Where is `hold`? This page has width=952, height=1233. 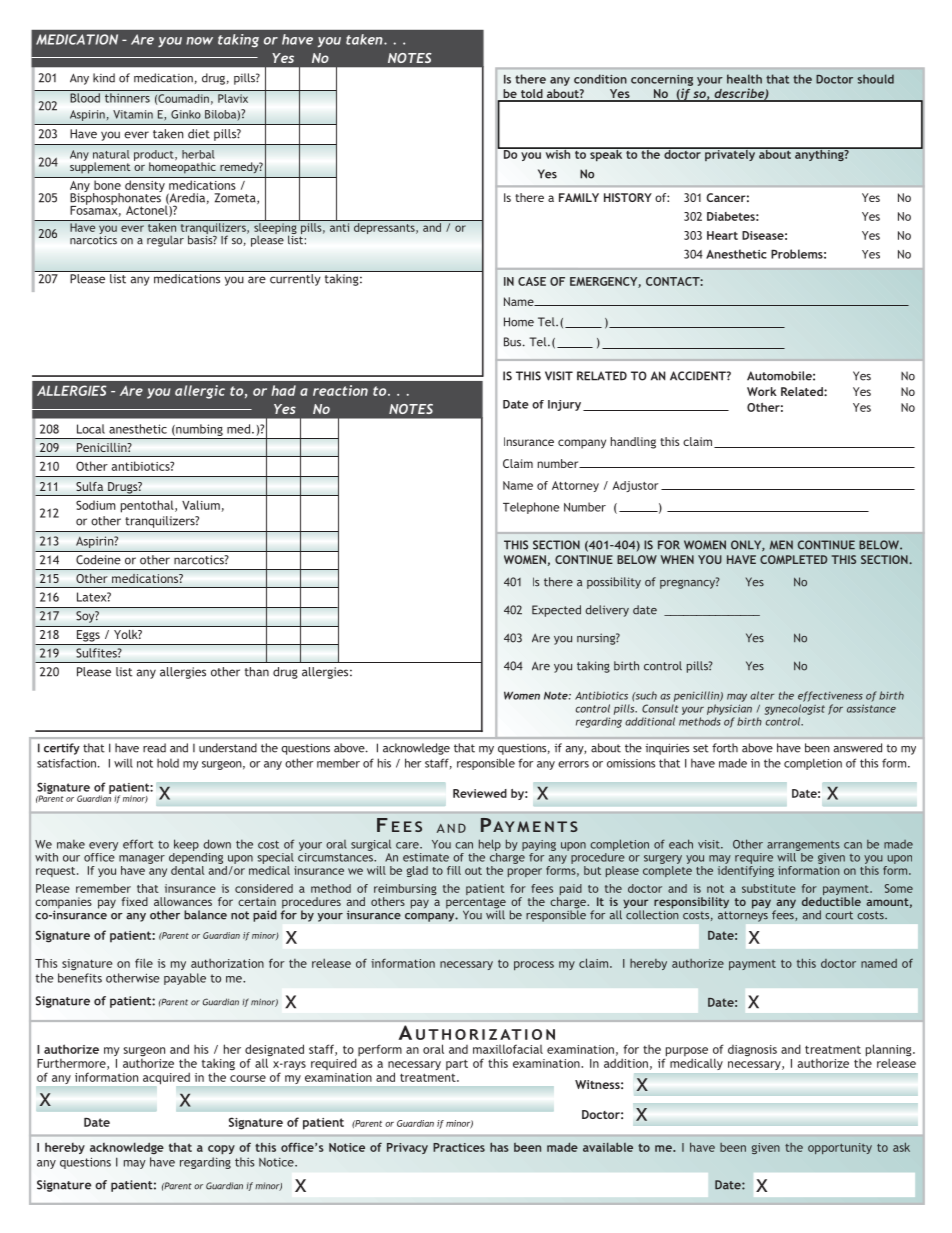
hold is located at coordinates (168, 763).
